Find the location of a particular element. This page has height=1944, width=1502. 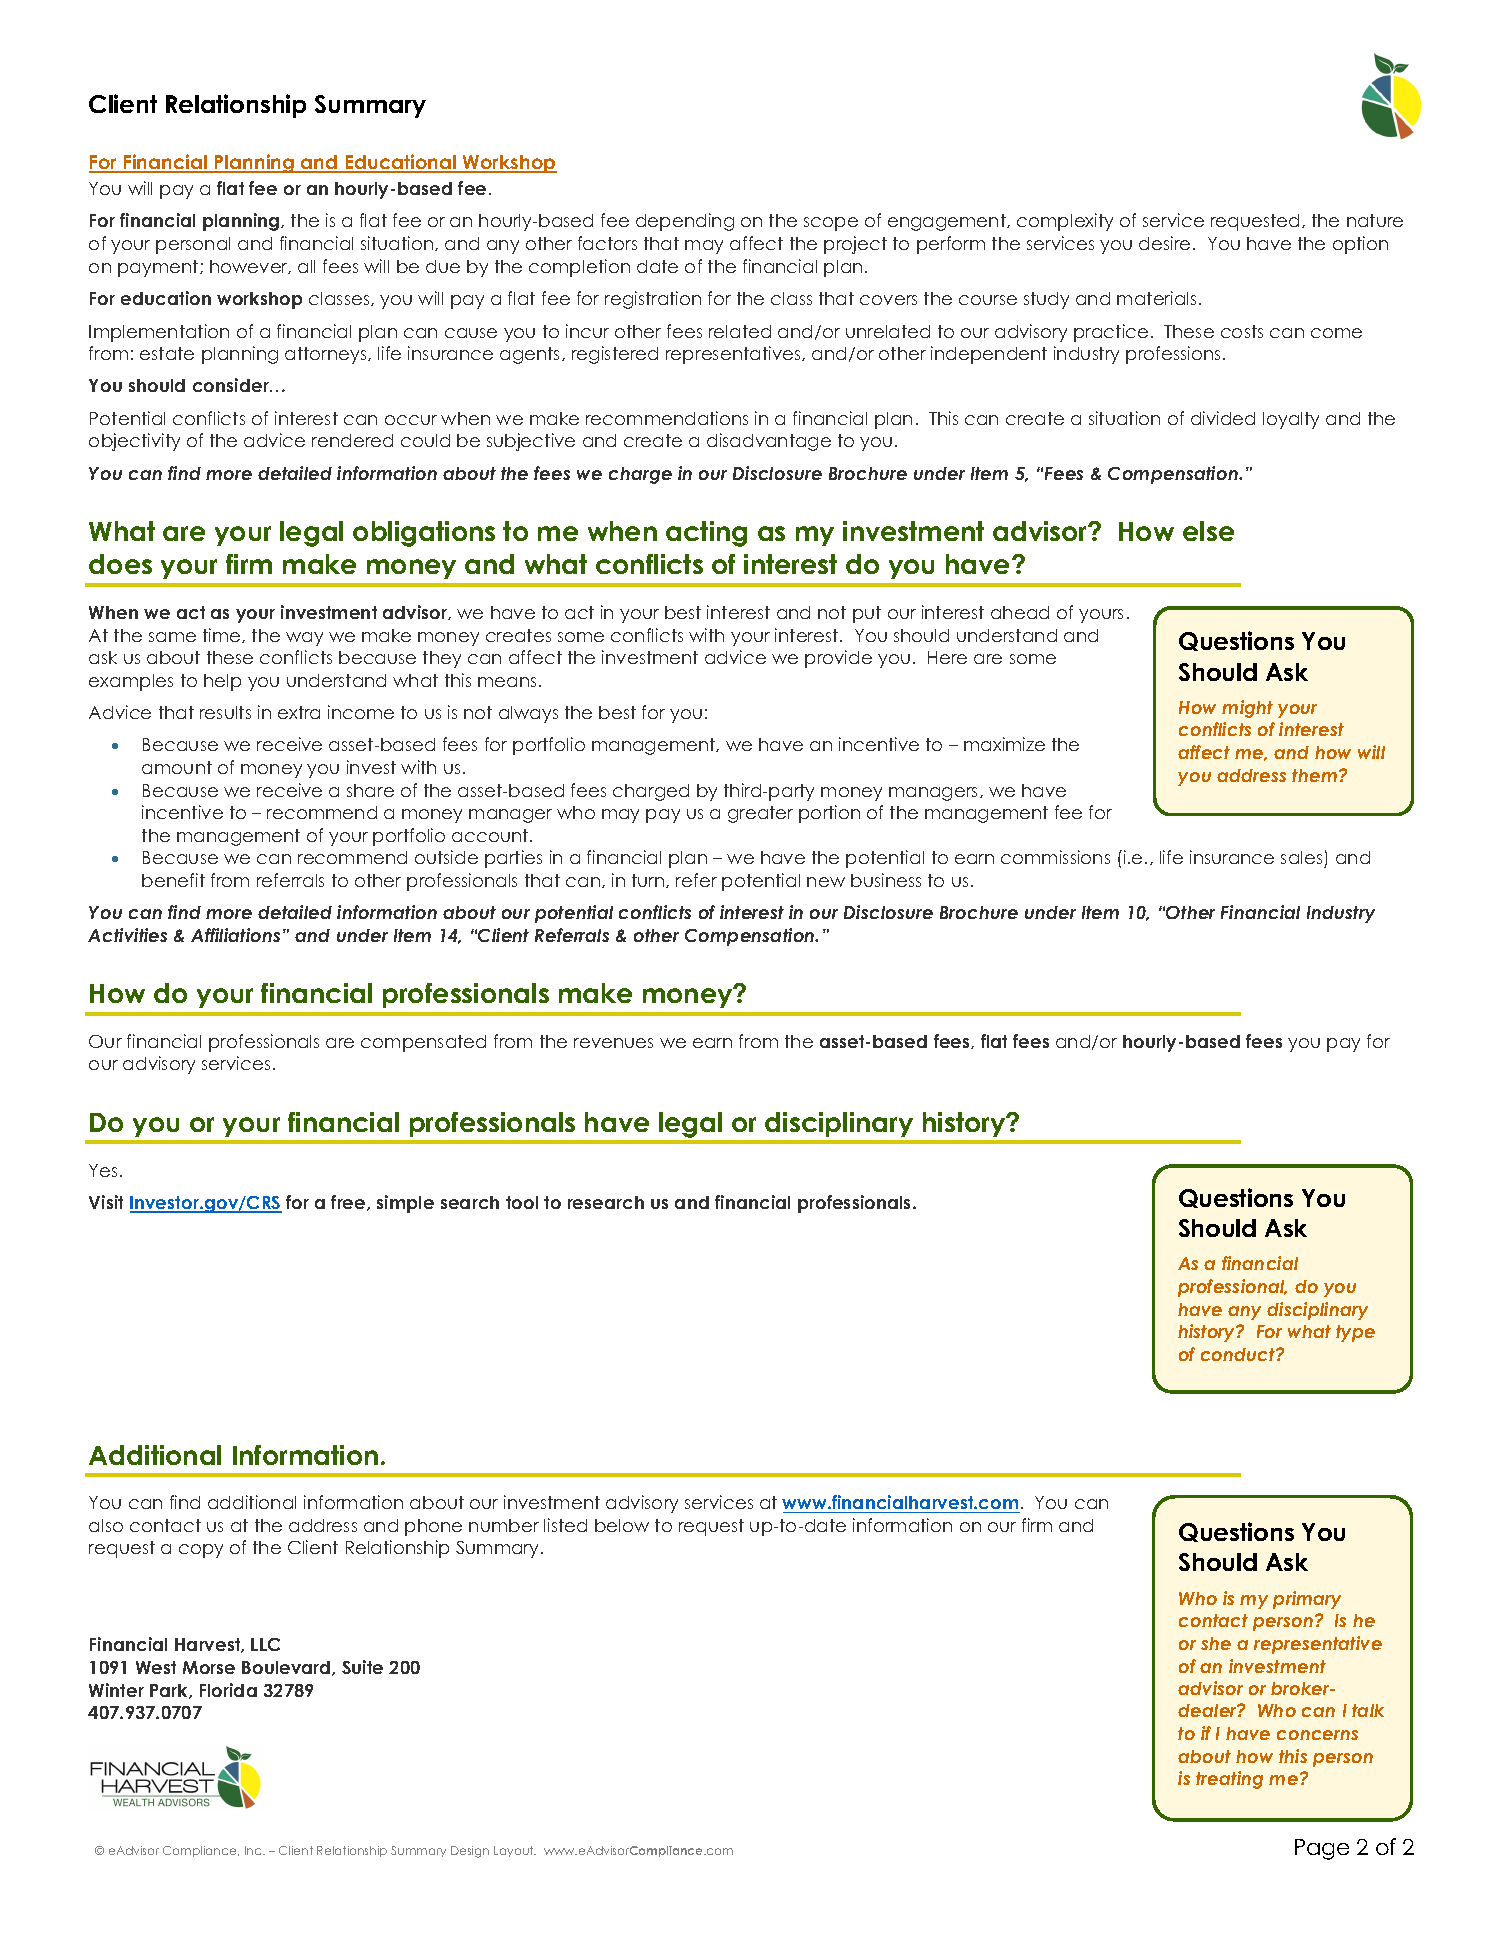

depending is located at coordinates (685, 222).
